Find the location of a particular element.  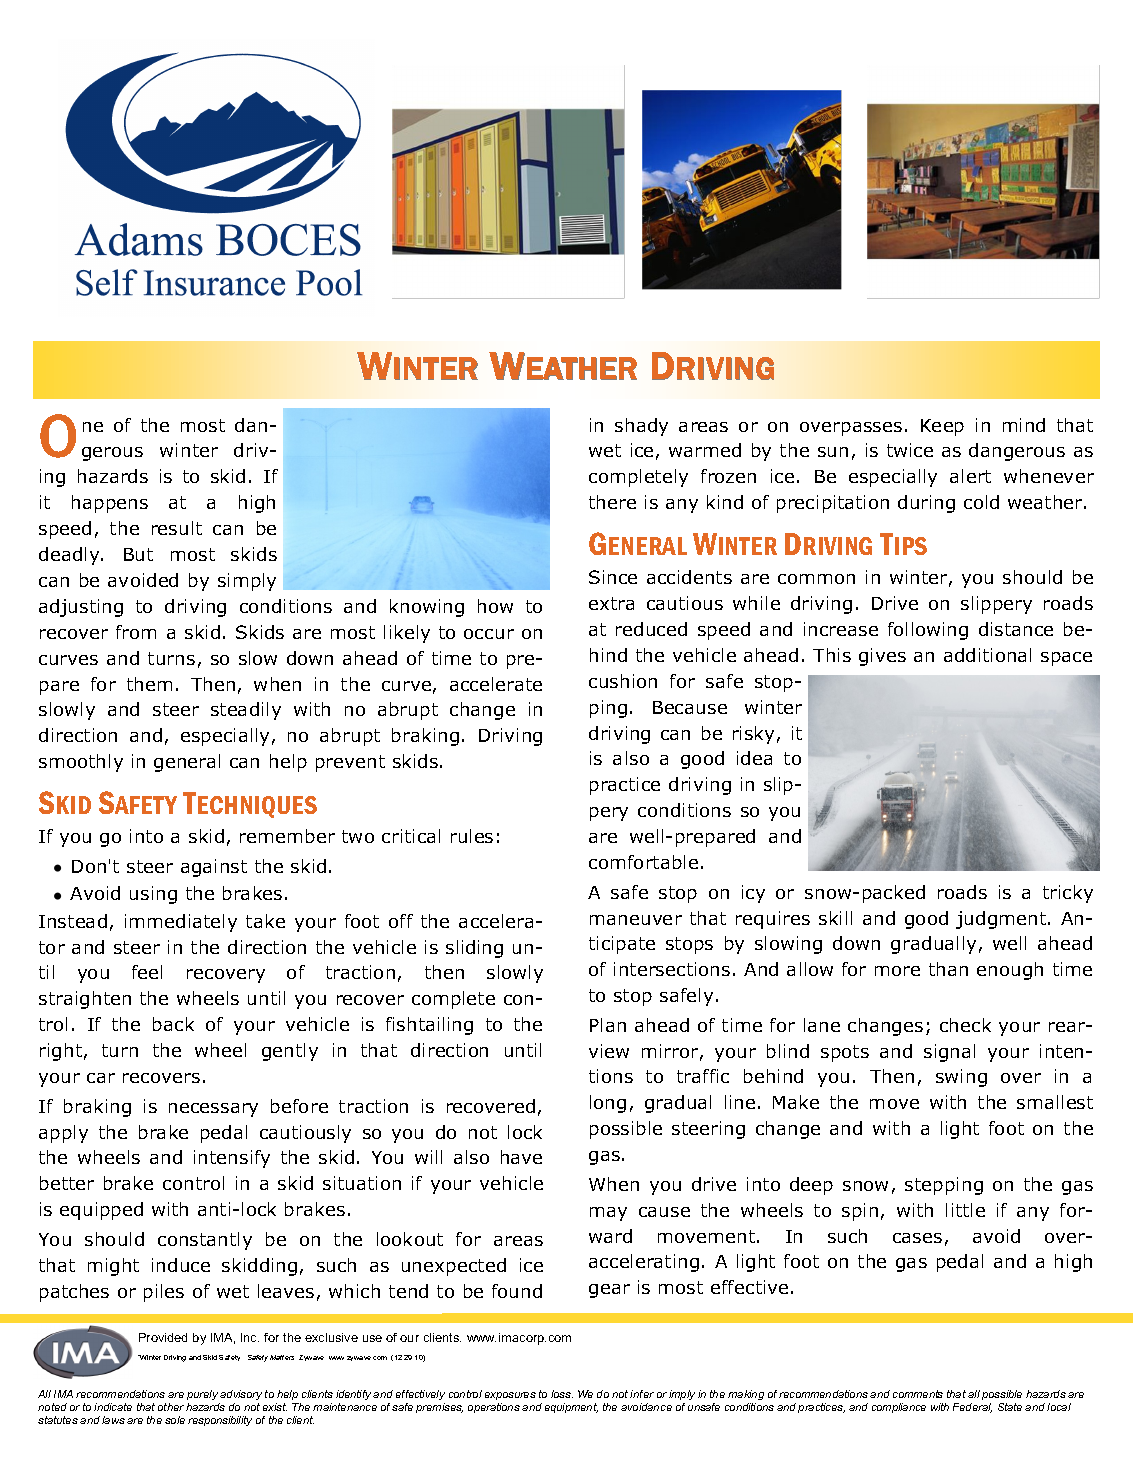

judgment is located at coordinates (1002, 920).
